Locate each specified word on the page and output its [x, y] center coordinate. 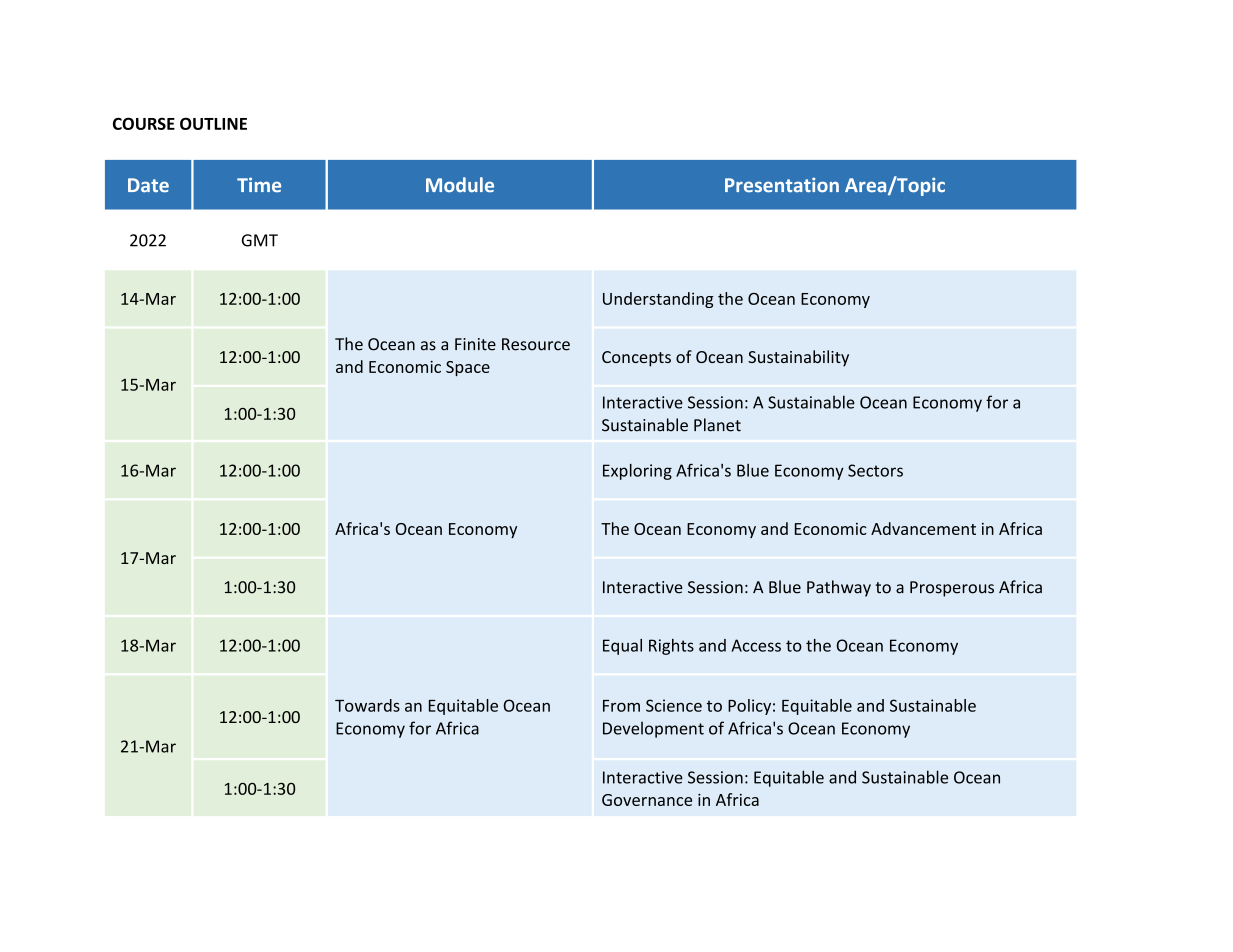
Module [460, 184]
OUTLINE [213, 123]
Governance [647, 800]
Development [653, 729]
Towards [367, 705]
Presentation [782, 185]
